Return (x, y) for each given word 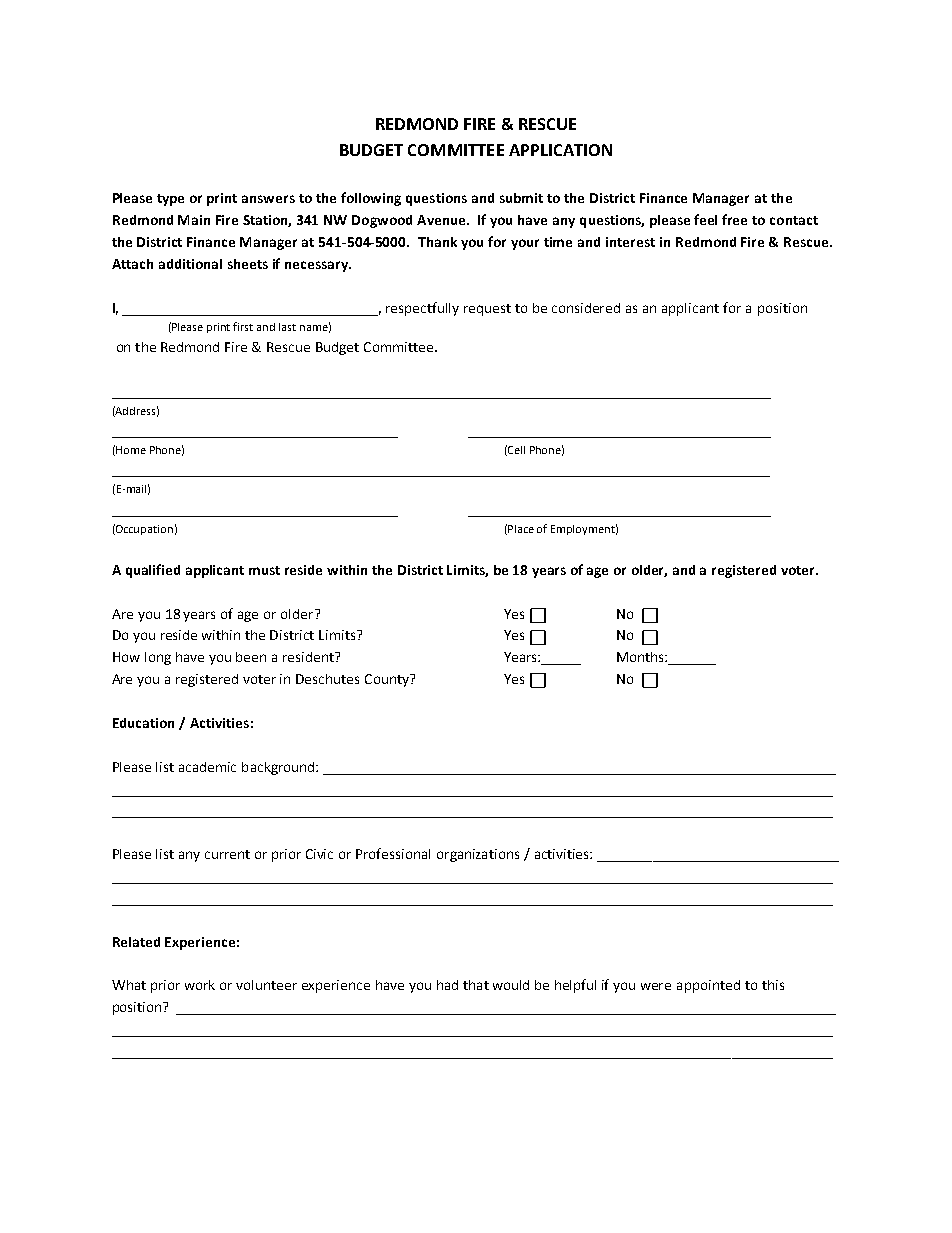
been (251, 657)
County (388, 680)
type (170, 200)
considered (586, 308)
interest (630, 242)
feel (705, 219)
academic (207, 767)
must (264, 570)
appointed (708, 986)
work (200, 985)
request (487, 310)
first (243, 326)
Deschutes (327, 679)
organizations (478, 855)
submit (521, 198)
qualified (153, 571)
